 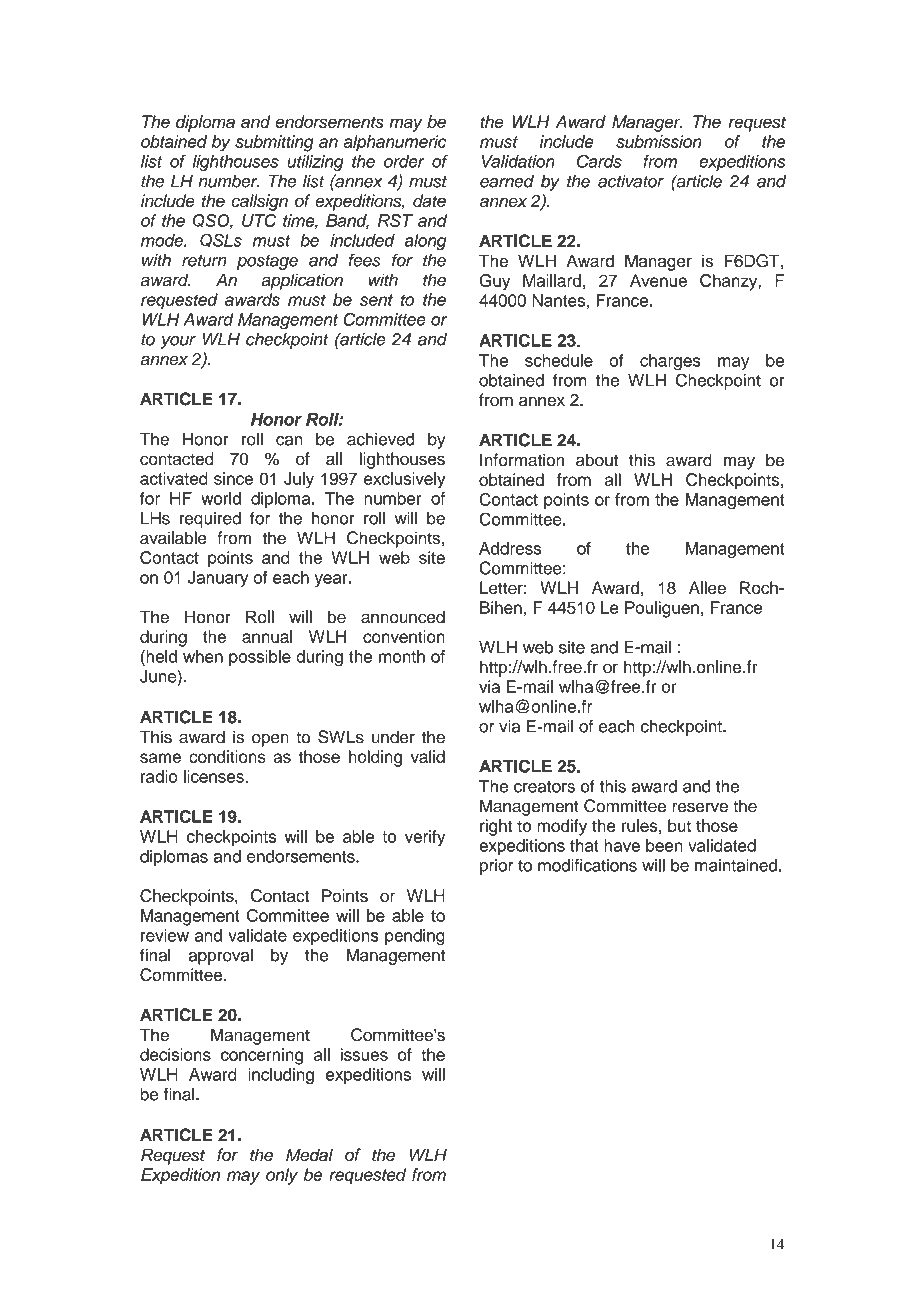 I want to click on month, so click(x=402, y=656).
